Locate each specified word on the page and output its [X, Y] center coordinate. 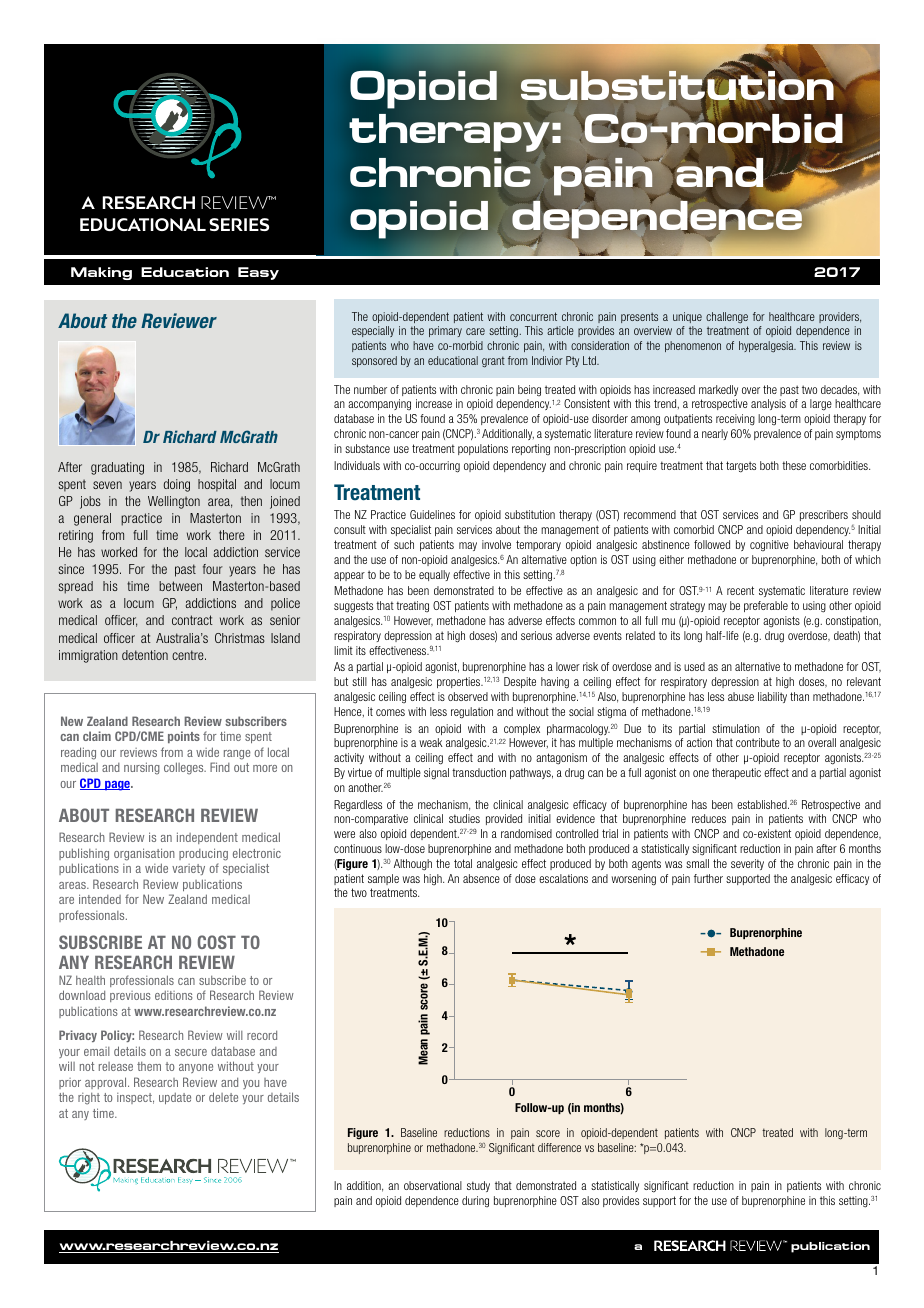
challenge [727, 317]
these [794, 465]
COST [216, 942]
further [708, 878]
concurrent [533, 316]
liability [772, 697]
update [175, 1098]
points [184, 737]
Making [101, 273]
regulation [472, 713]
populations [483, 449]
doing [177, 485]
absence [481, 878]
